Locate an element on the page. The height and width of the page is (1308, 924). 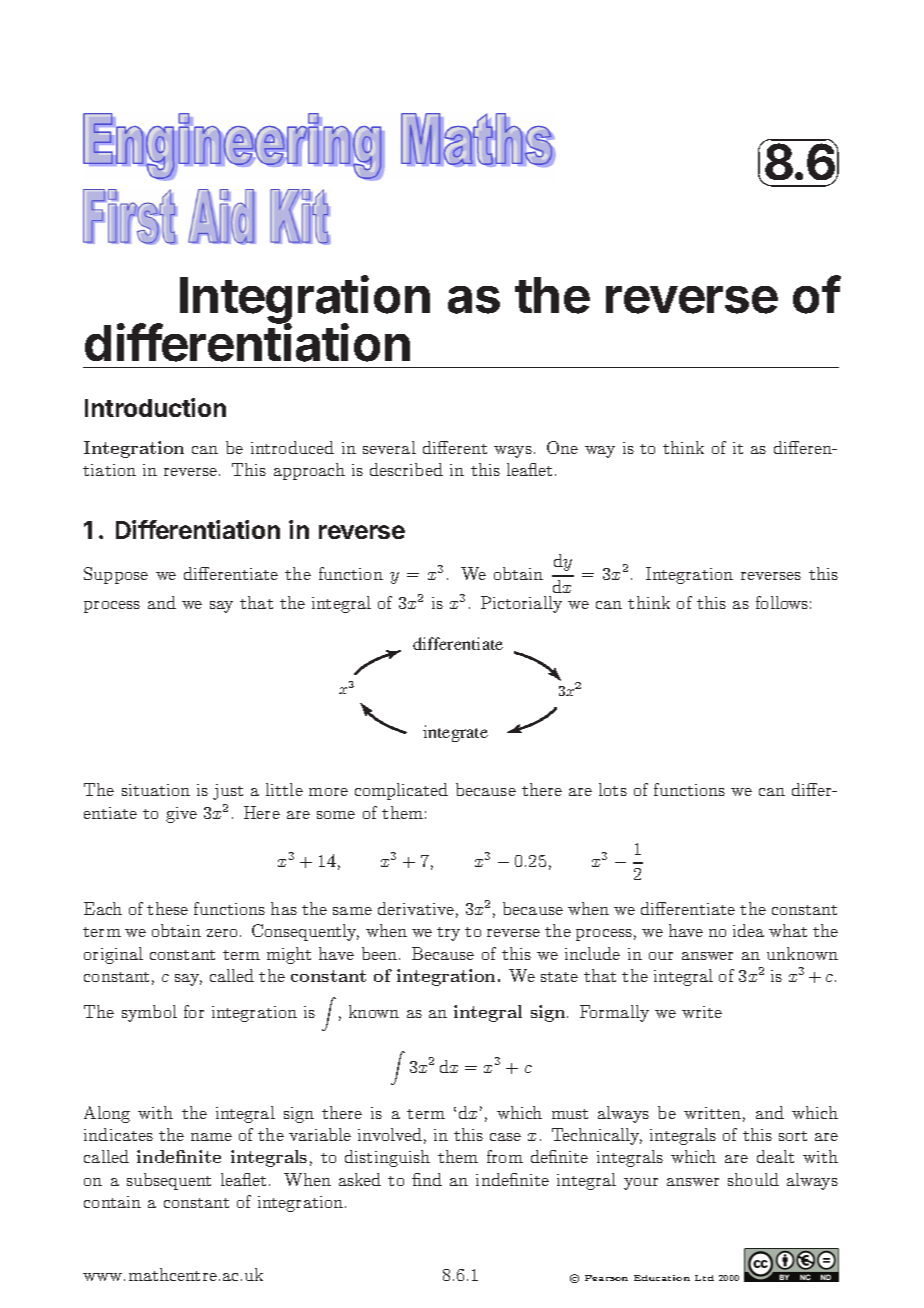
several is located at coordinates (389, 447).
